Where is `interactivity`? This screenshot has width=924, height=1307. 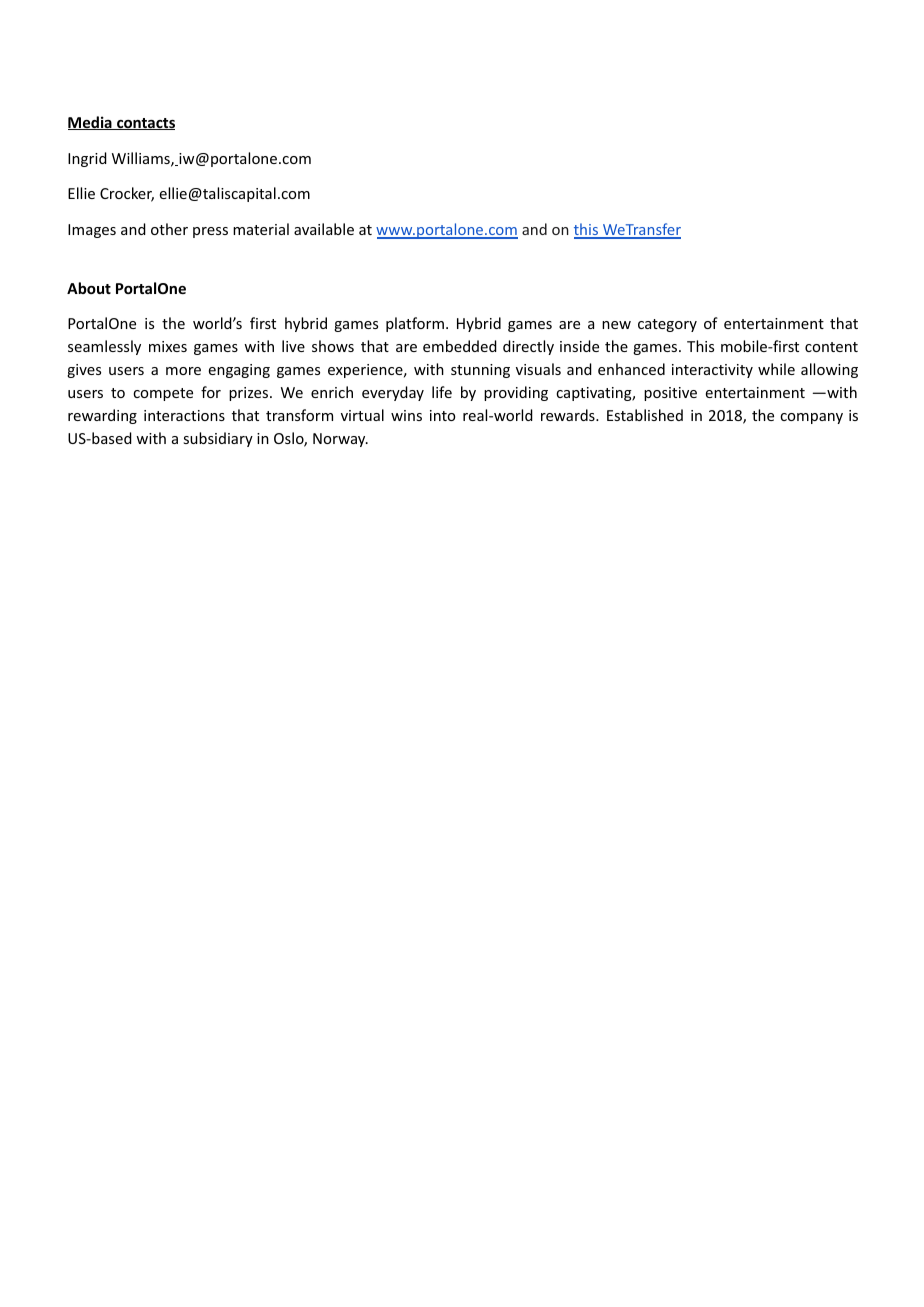 interactivity is located at coordinates (712, 371).
